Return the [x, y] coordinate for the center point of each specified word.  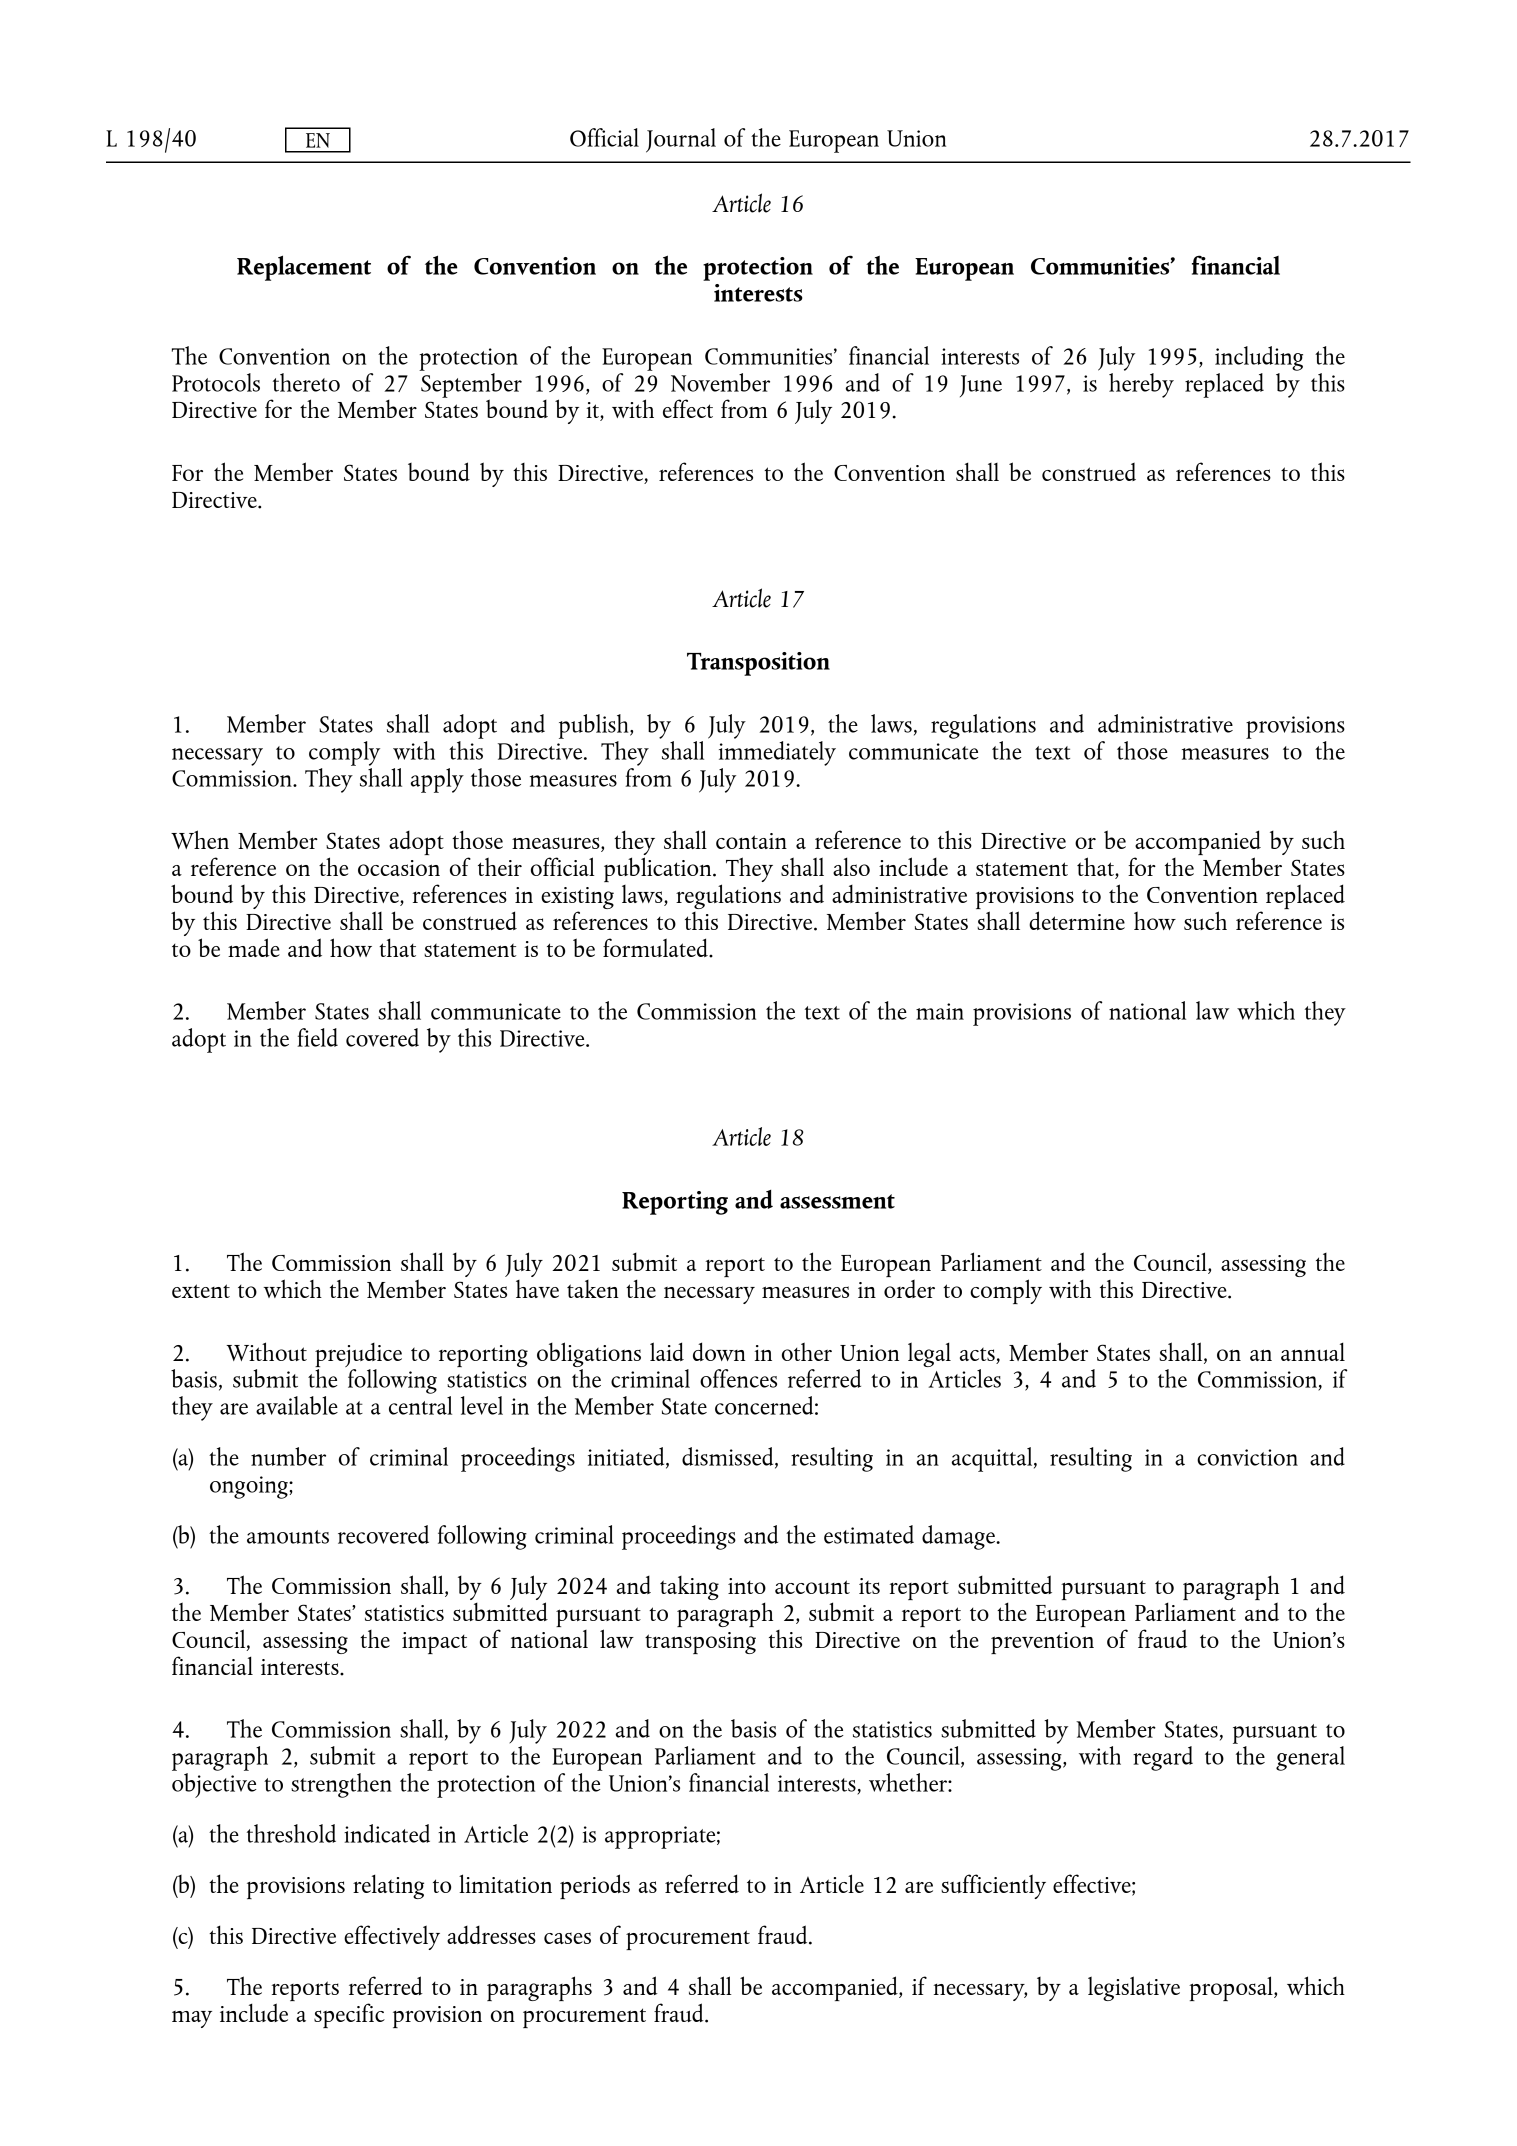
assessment [837, 1201]
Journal [681, 140]
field [317, 1037]
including [1259, 358]
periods [595, 1886]
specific [349, 2015]
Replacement [304, 268]
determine [1077, 920]
